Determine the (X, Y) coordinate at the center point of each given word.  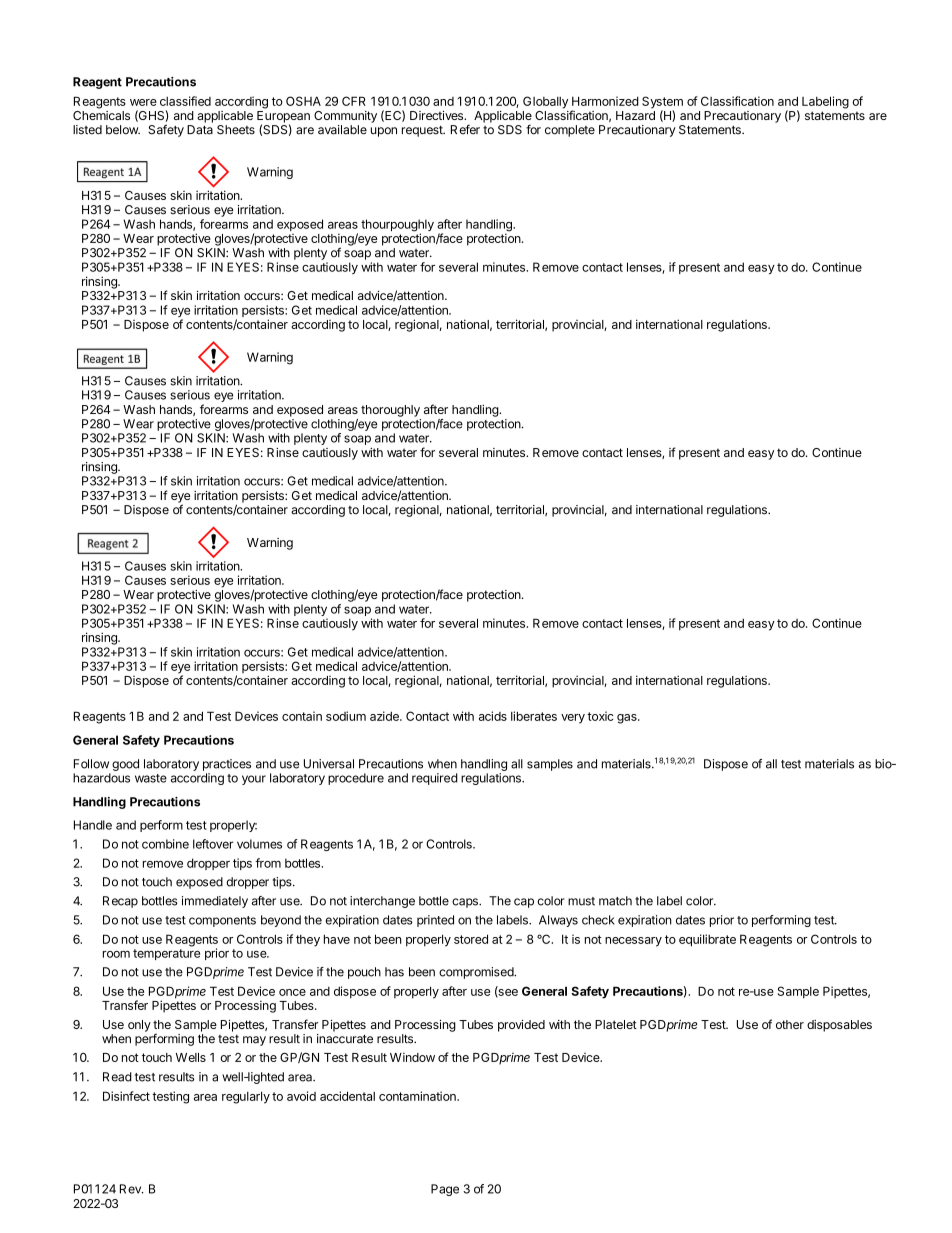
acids (493, 716)
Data (200, 130)
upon (384, 132)
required (435, 779)
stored (471, 939)
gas (628, 719)
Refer (465, 129)
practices (227, 765)
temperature (166, 954)
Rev (131, 1189)
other (790, 1024)
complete (570, 131)
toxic (600, 716)
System (662, 103)
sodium (346, 716)
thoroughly (390, 411)
